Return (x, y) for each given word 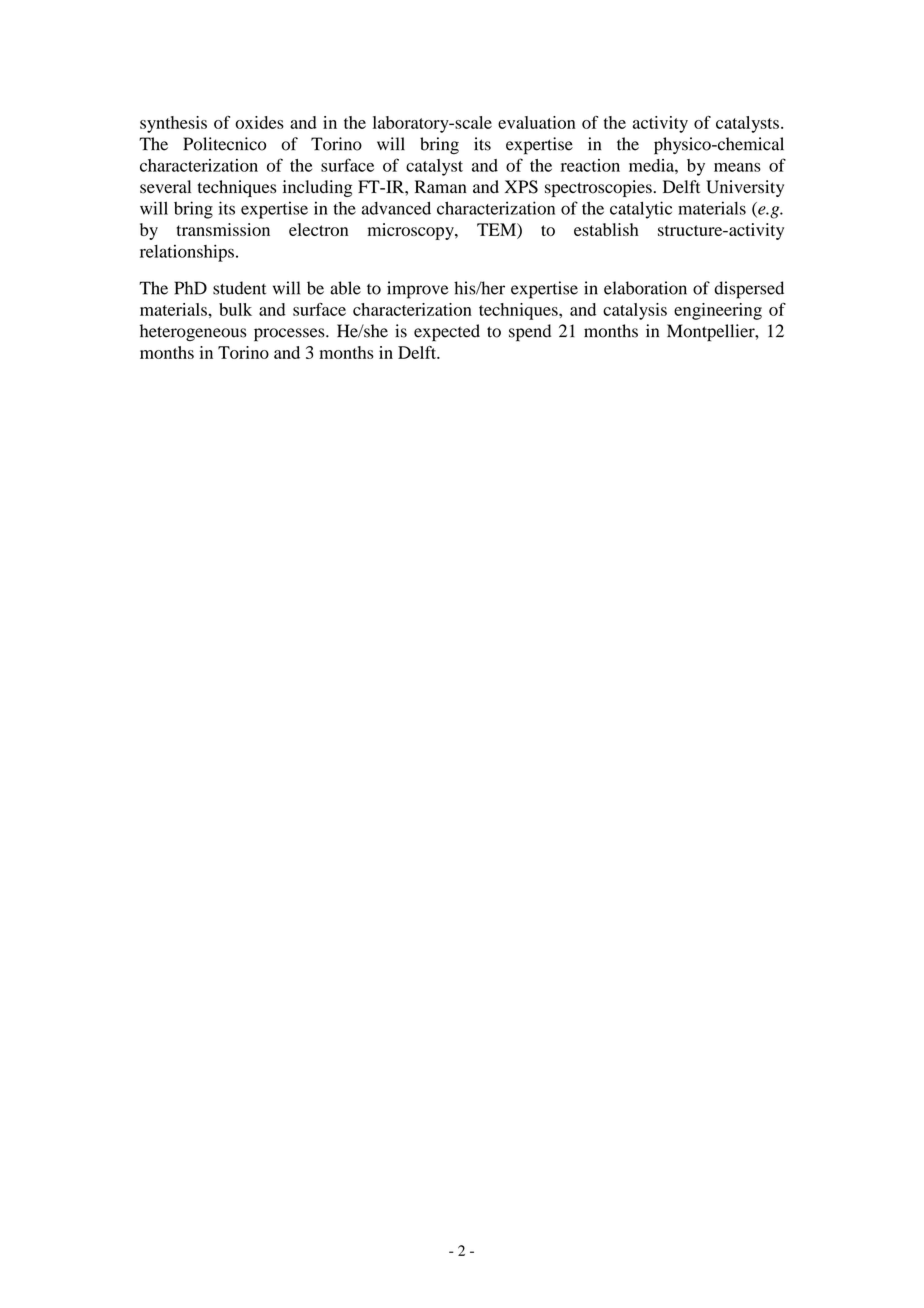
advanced (396, 208)
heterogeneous (193, 332)
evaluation (537, 122)
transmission (223, 229)
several (165, 187)
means (737, 167)
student (239, 288)
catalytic (641, 210)
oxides (259, 122)
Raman (441, 186)
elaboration (645, 288)
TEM (497, 229)
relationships (187, 253)
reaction (590, 165)
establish (606, 229)
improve (418, 290)
